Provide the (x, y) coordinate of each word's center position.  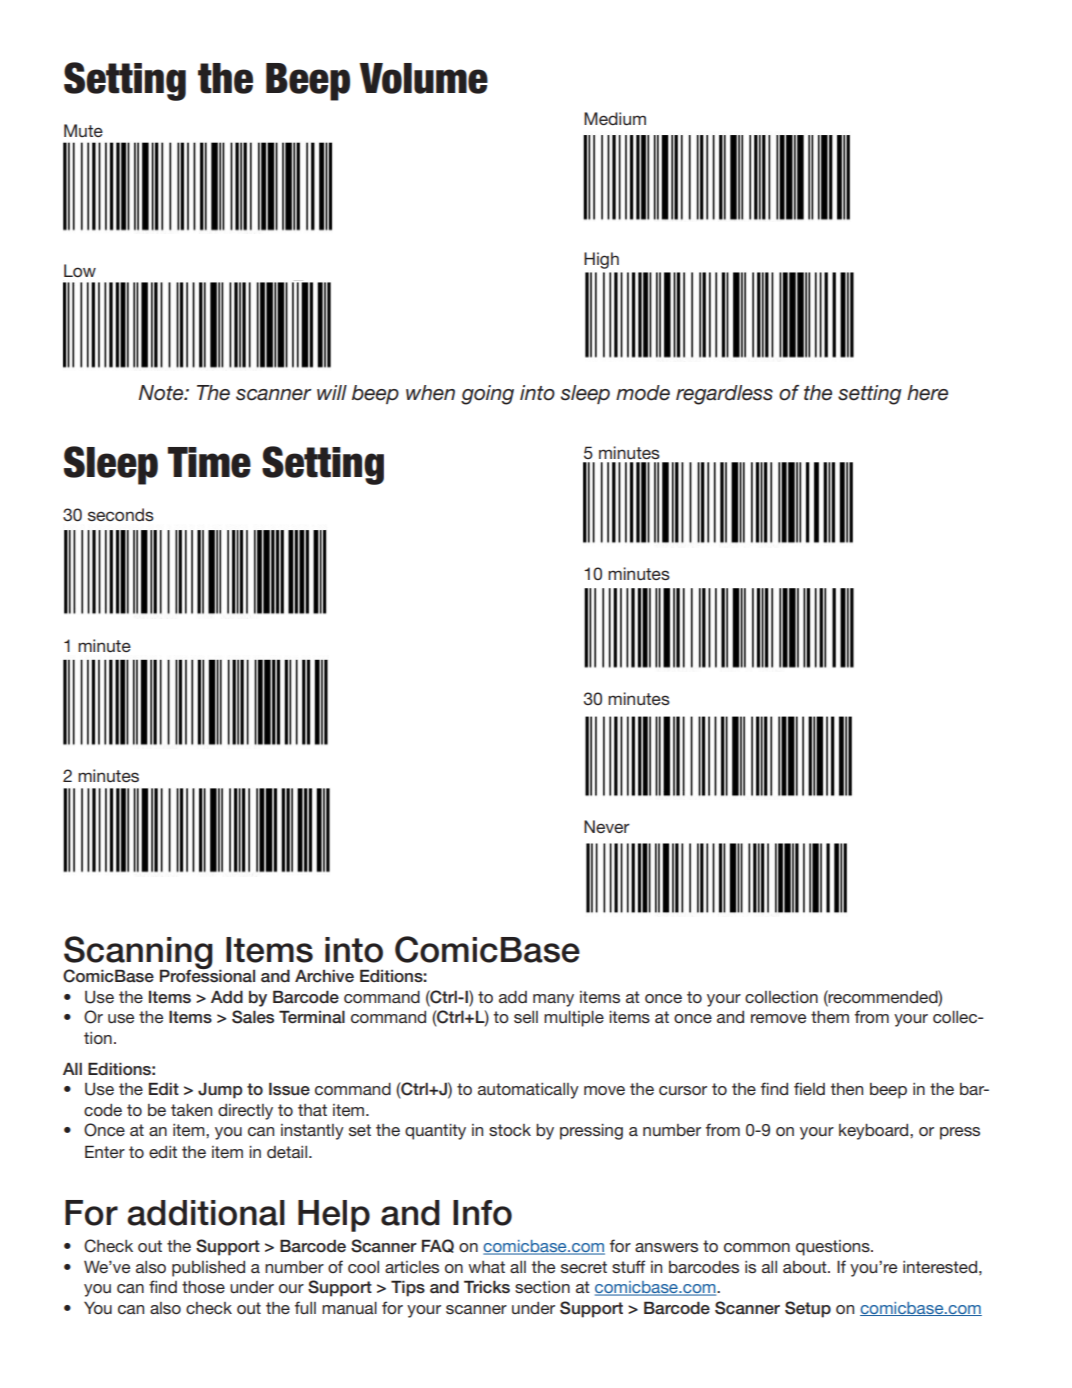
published (208, 1269)
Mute (83, 130)
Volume (423, 78)
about (806, 1267)
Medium (615, 118)
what (486, 1267)
